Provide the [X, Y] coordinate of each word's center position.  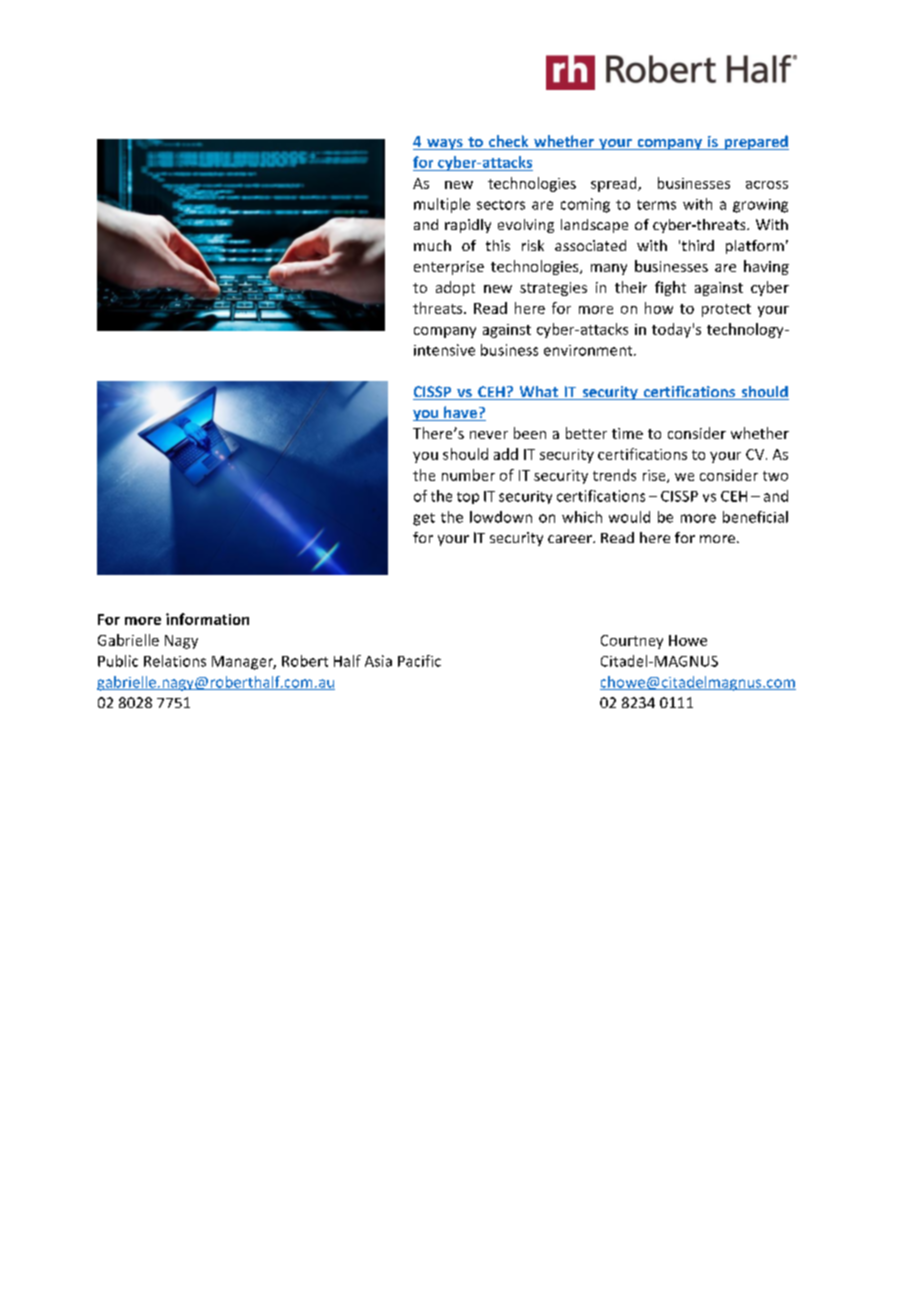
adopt [455, 288]
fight [670, 288]
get [424, 519]
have [460, 413]
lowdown [501, 517]
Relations [175, 661]
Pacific [419, 661]
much [432, 245]
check [509, 142]
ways [445, 144]
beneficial [755, 517]
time [627, 433]
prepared [755, 142]
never [489, 435]
